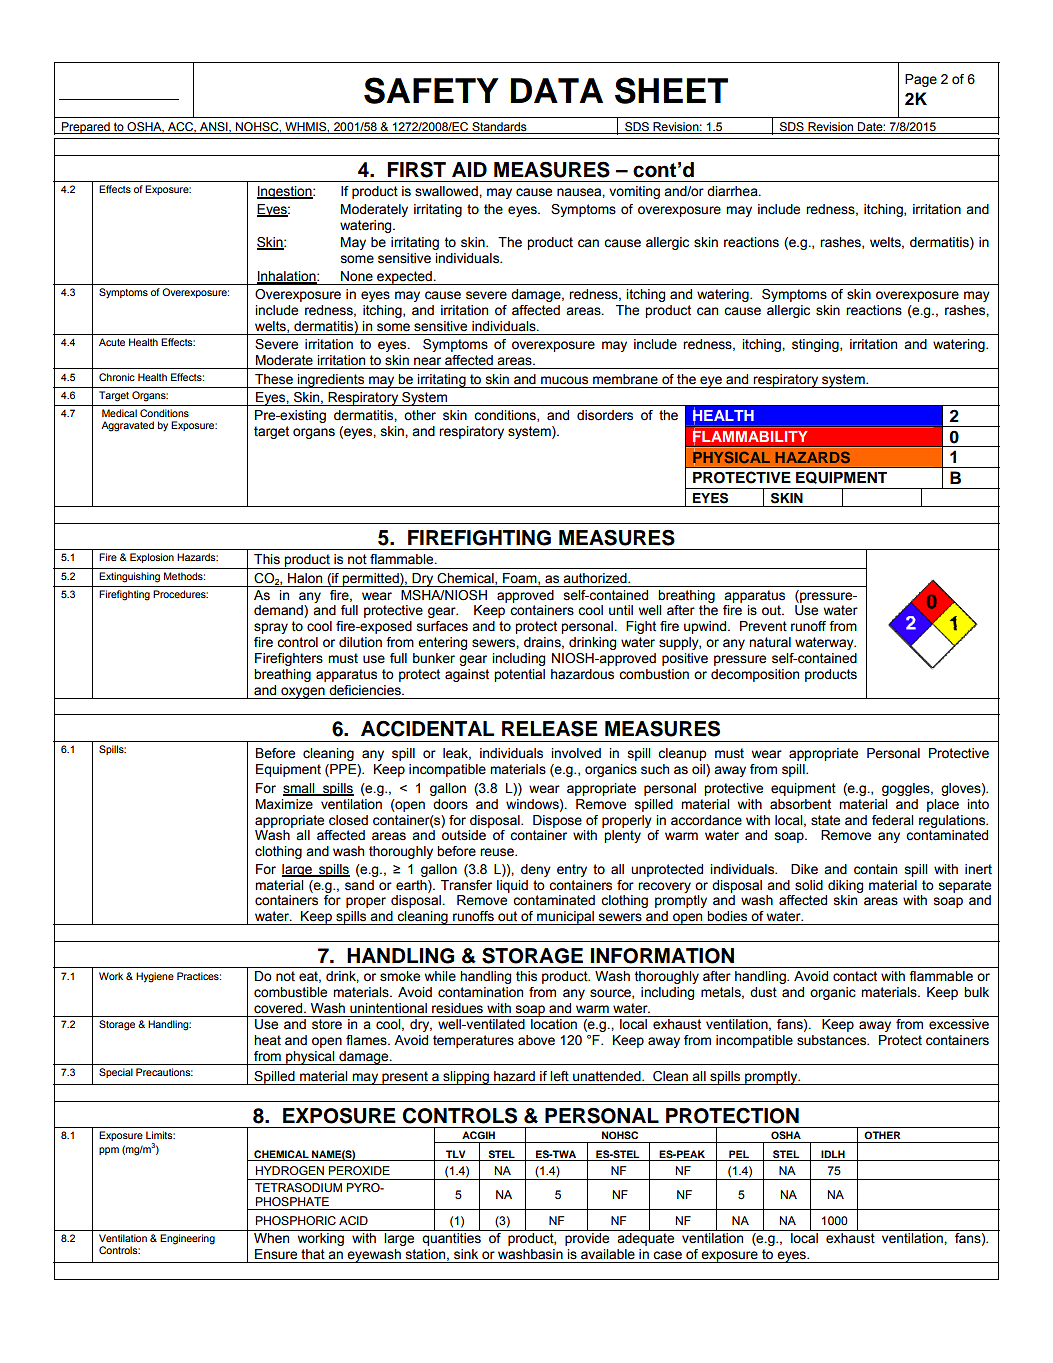  Describe the element at coordinates (605, 415) in the page. I see `disorders` at that location.
